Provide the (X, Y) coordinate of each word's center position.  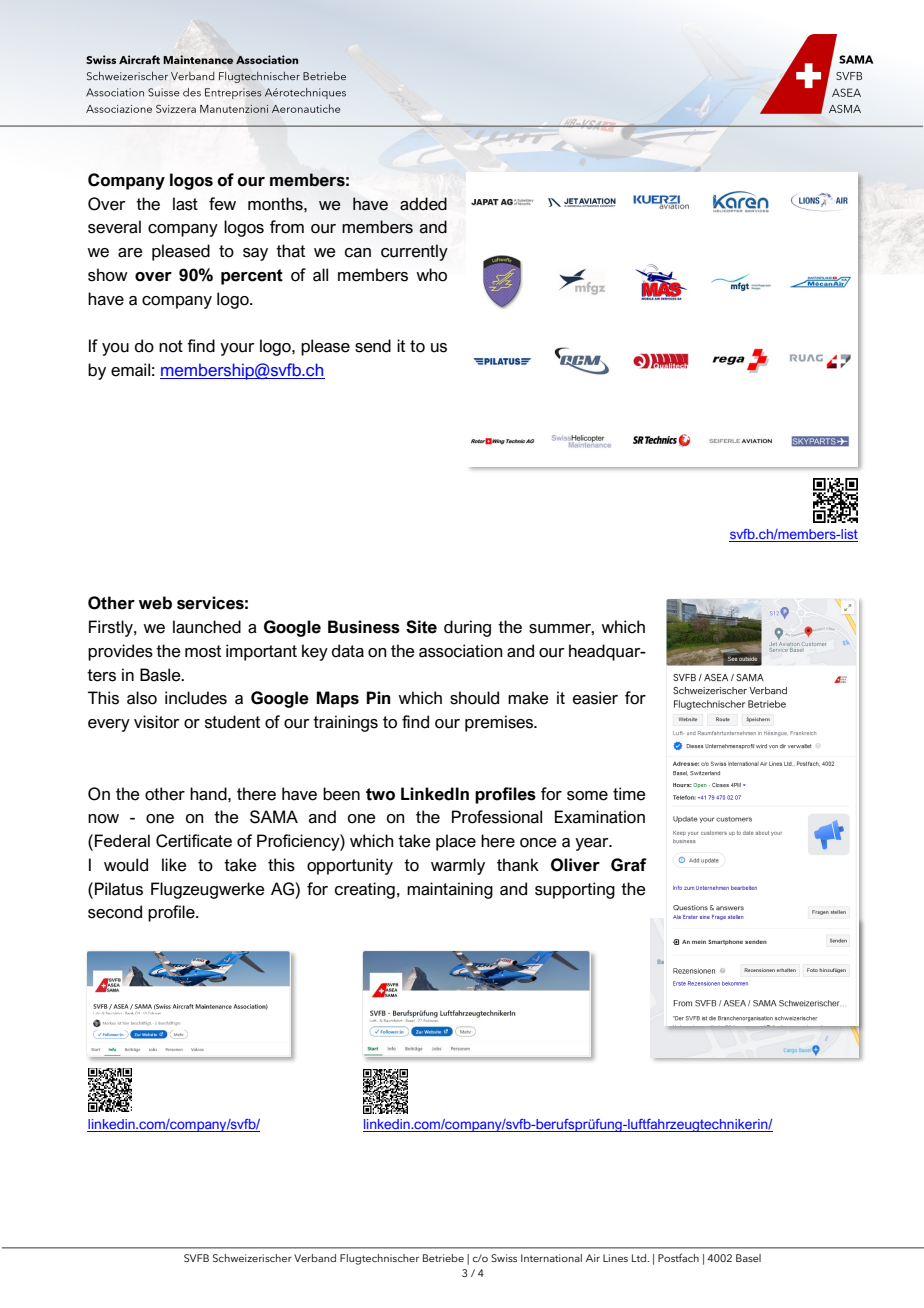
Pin (379, 697)
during (467, 628)
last (185, 204)
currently (414, 252)
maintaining (450, 890)
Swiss (504, 1258)
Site (421, 627)
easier (595, 698)
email (130, 370)
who (431, 275)
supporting (575, 890)
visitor (157, 722)
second (115, 912)
